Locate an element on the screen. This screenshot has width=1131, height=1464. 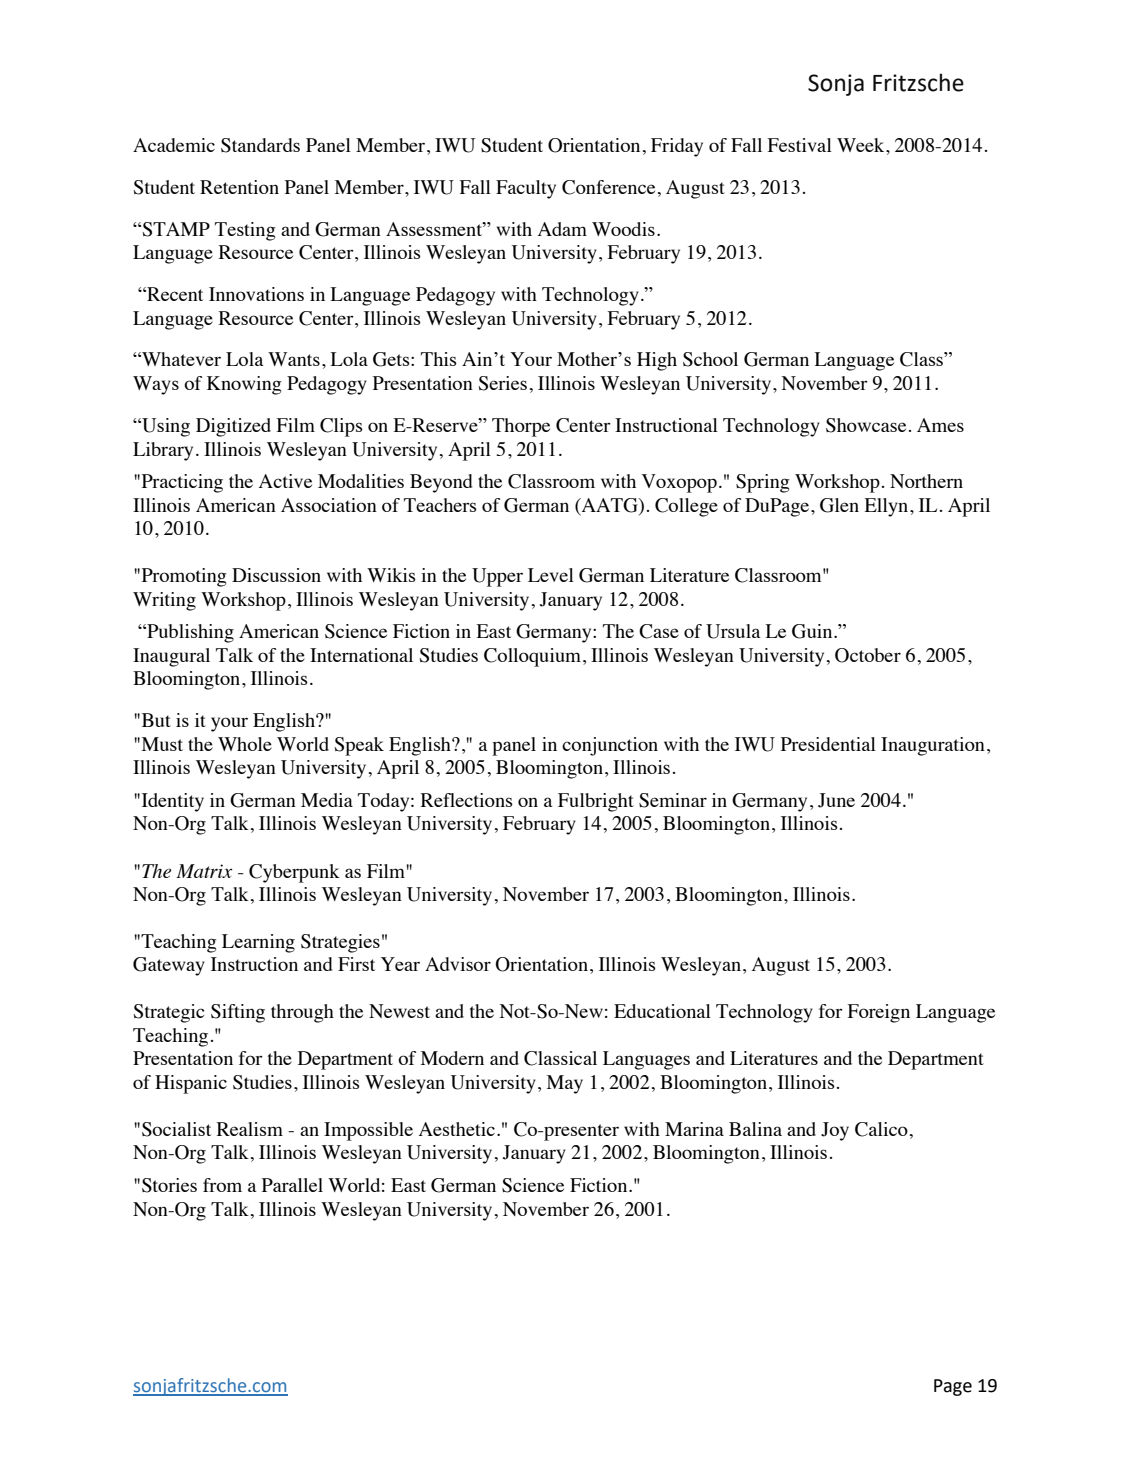
Week is located at coordinates (862, 145).
